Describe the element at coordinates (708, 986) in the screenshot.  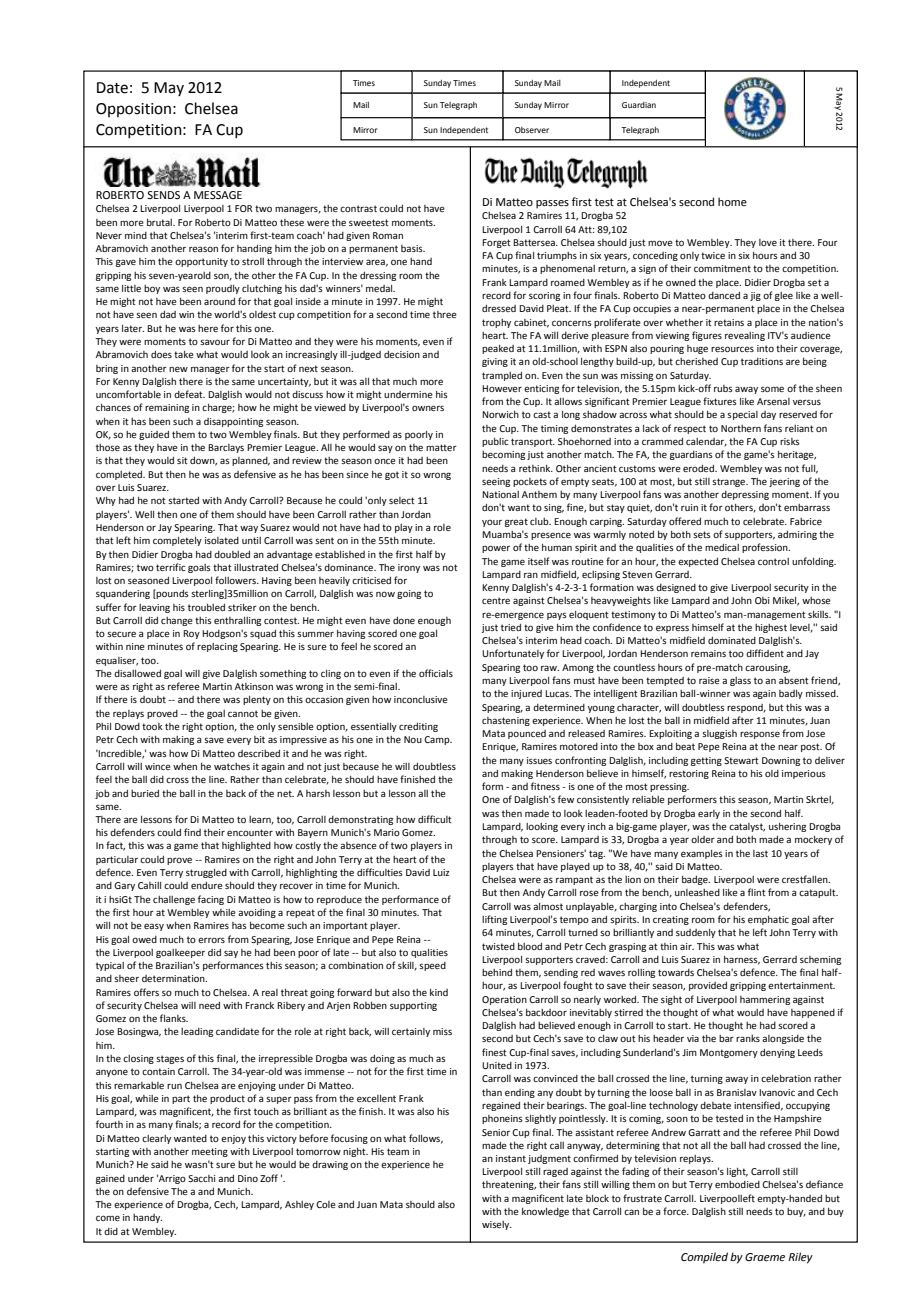
I see `provided` at that location.
